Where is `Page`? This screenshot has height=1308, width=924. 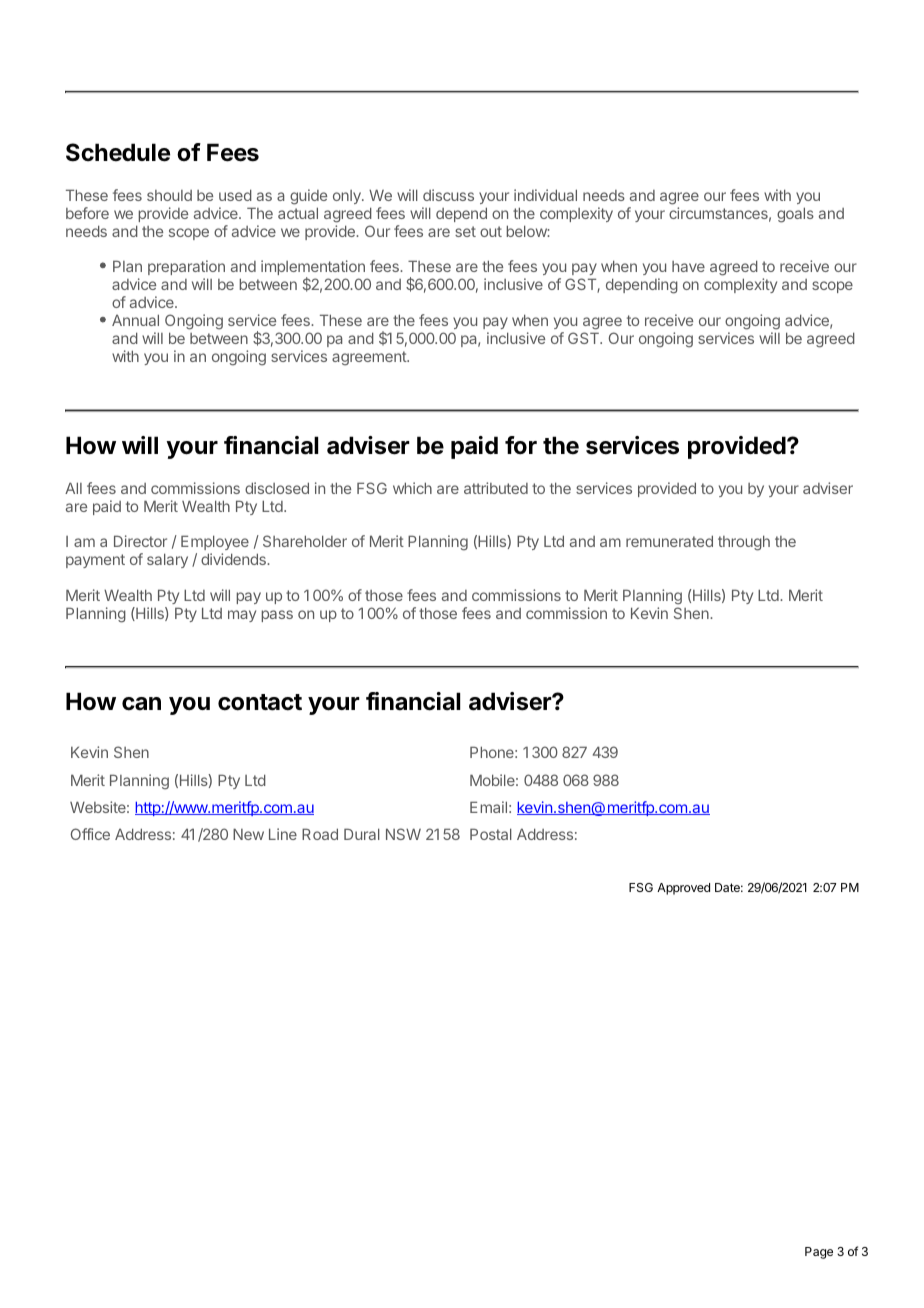 Page is located at coordinates (819, 1253).
